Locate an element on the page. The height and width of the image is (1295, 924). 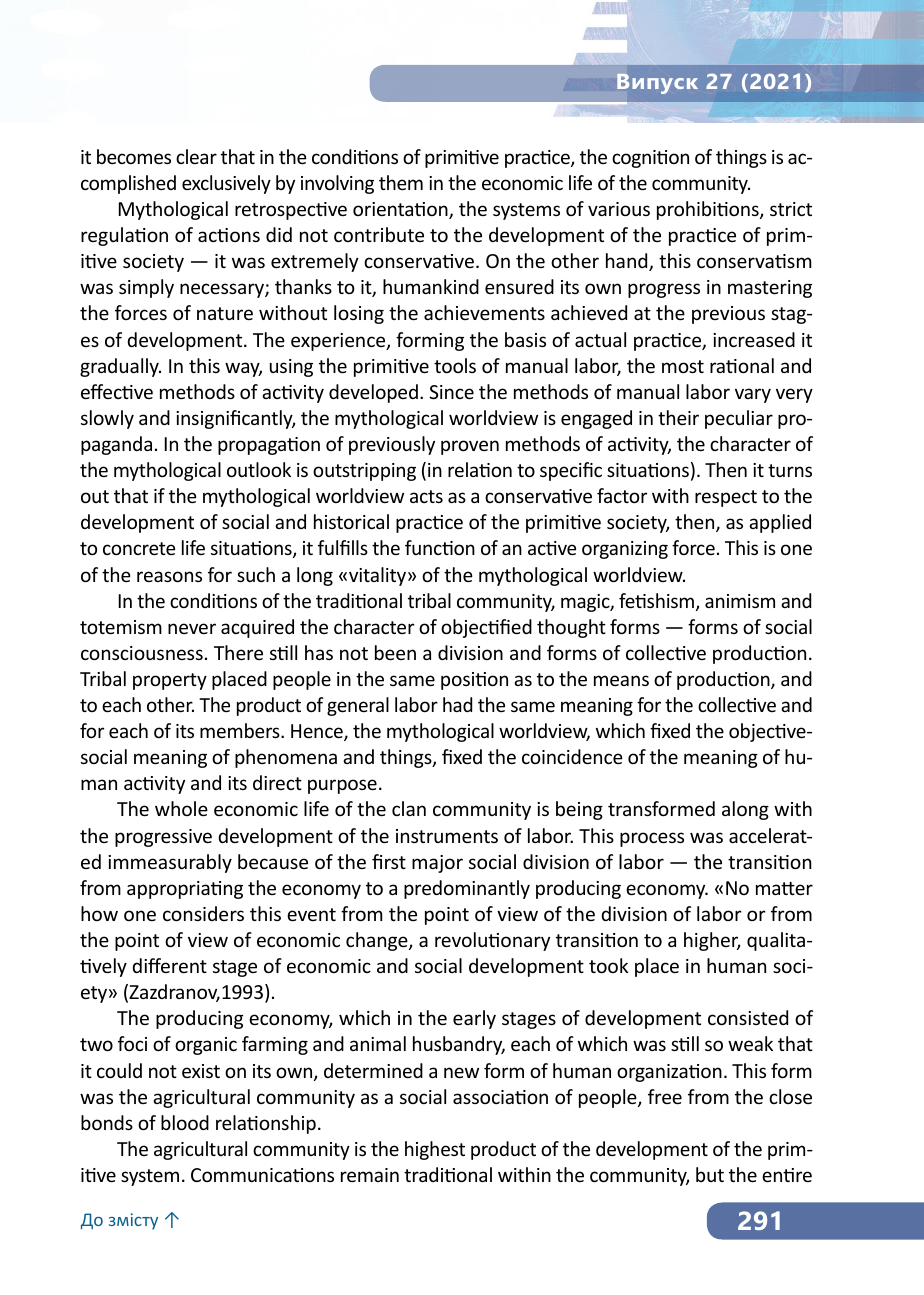
property is located at coordinates (170, 681).
